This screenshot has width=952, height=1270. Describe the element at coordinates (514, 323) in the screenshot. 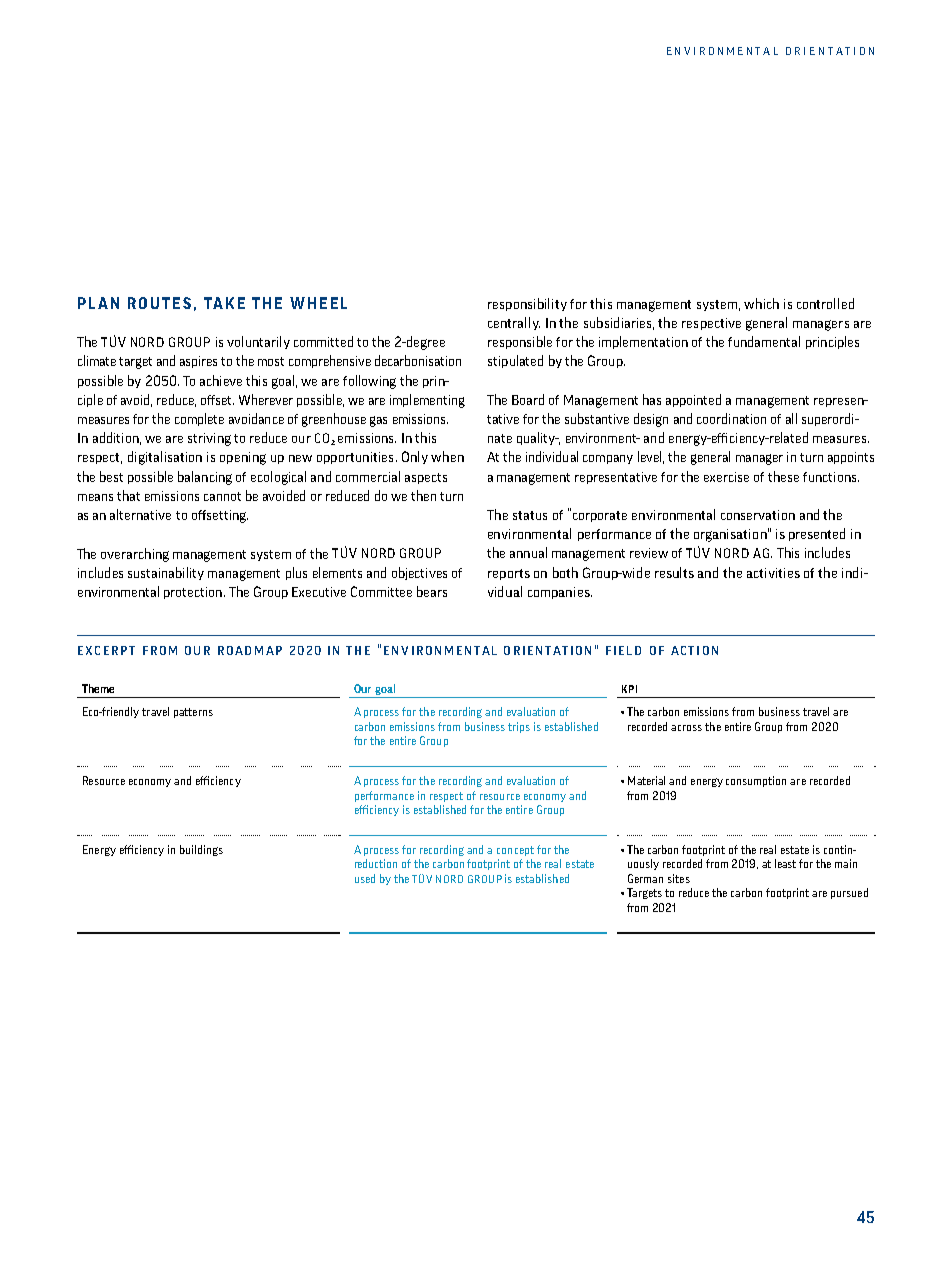

I see `centrally` at that location.
